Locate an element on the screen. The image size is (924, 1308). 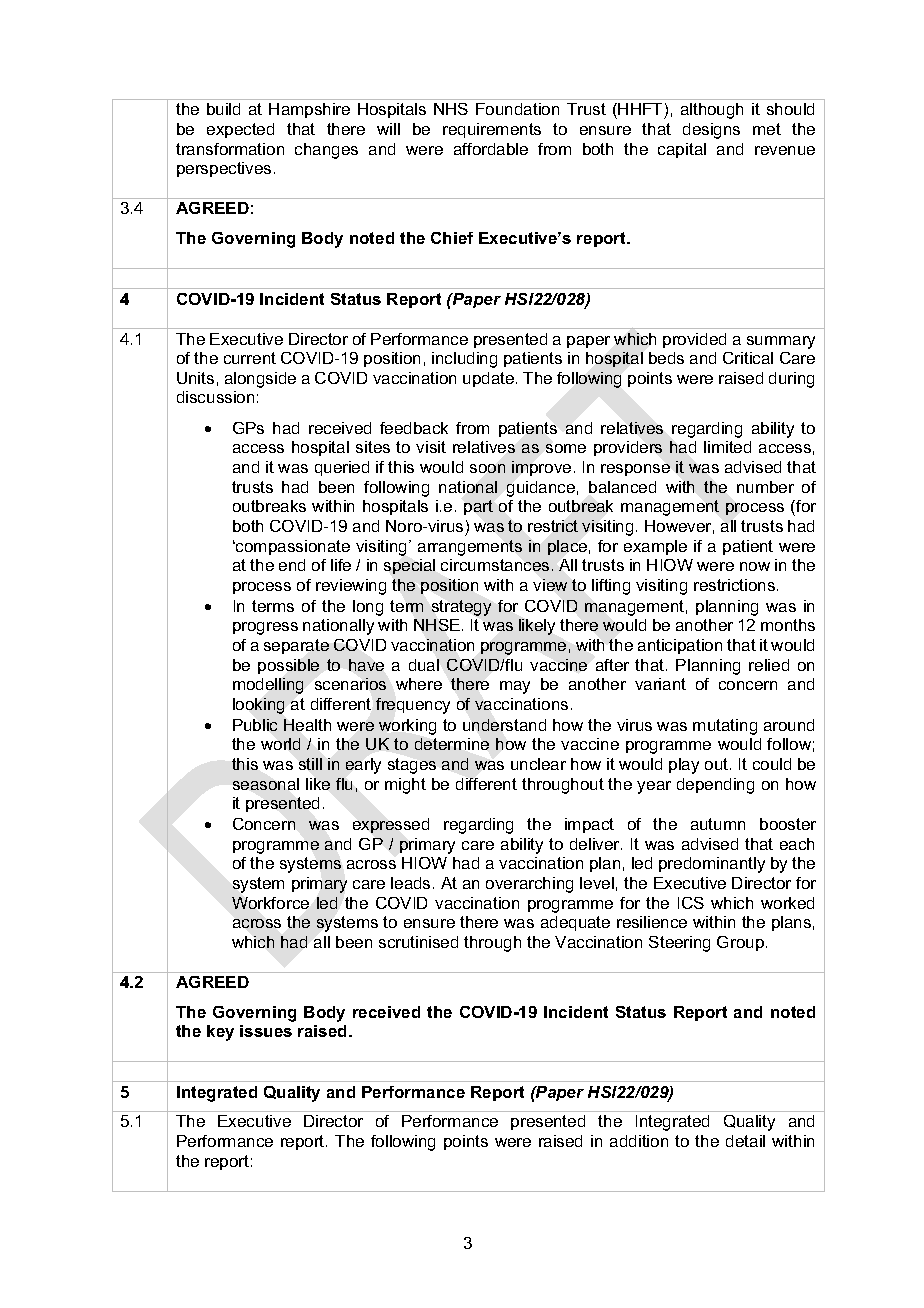
designs is located at coordinates (711, 131).
